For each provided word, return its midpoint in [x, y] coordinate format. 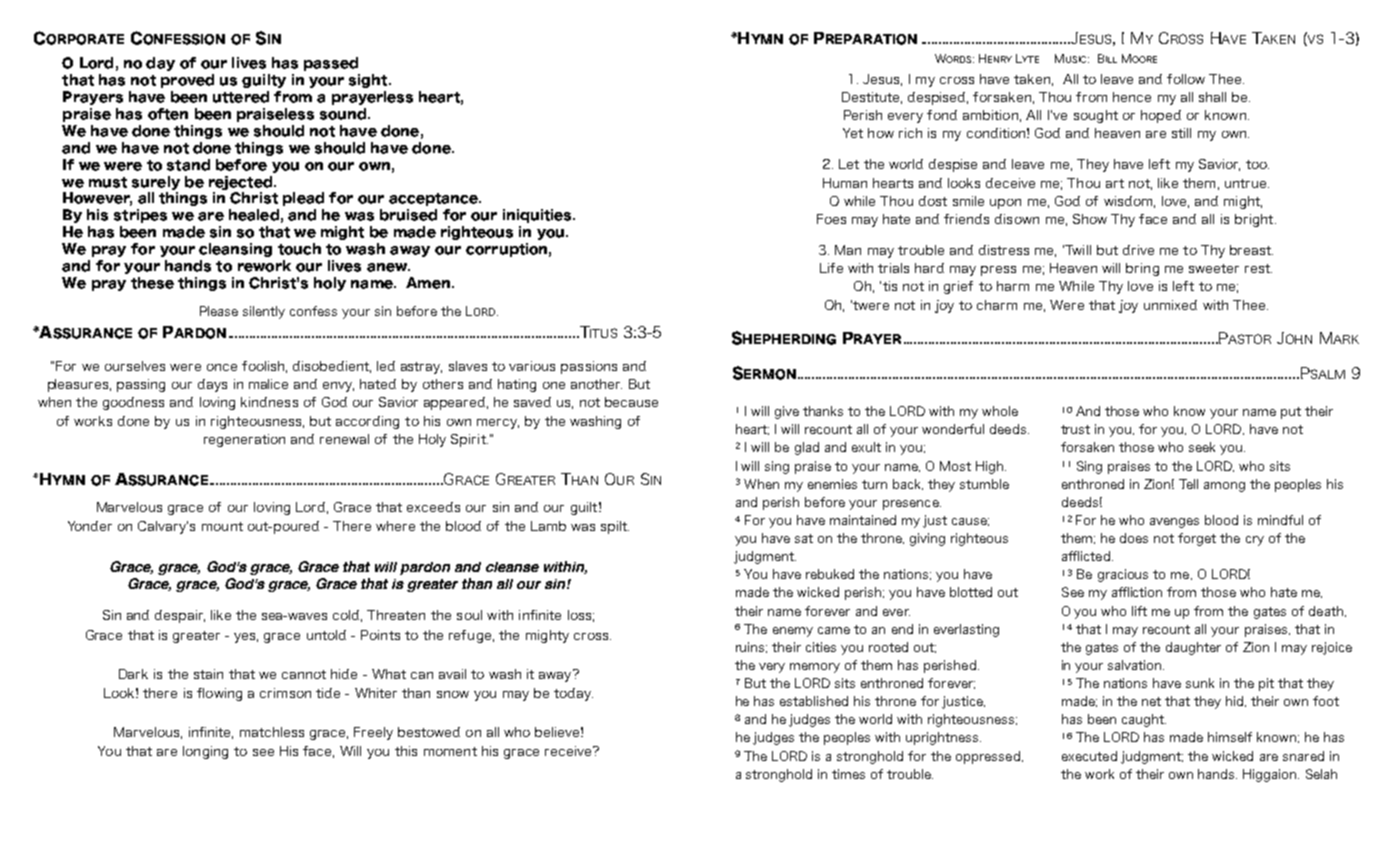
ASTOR [1249, 339]
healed [254, 215]
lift [1139, 611]
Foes [831, 219]
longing [205, 752]
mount [222, 526]
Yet [853, 133]
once [222, 367]
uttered [241, 97]
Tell [1188, 484]
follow [1186, 79]
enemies [832, 484]
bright [1255, 220]
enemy [793, 632]
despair [180, 616]
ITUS [603, 332]
